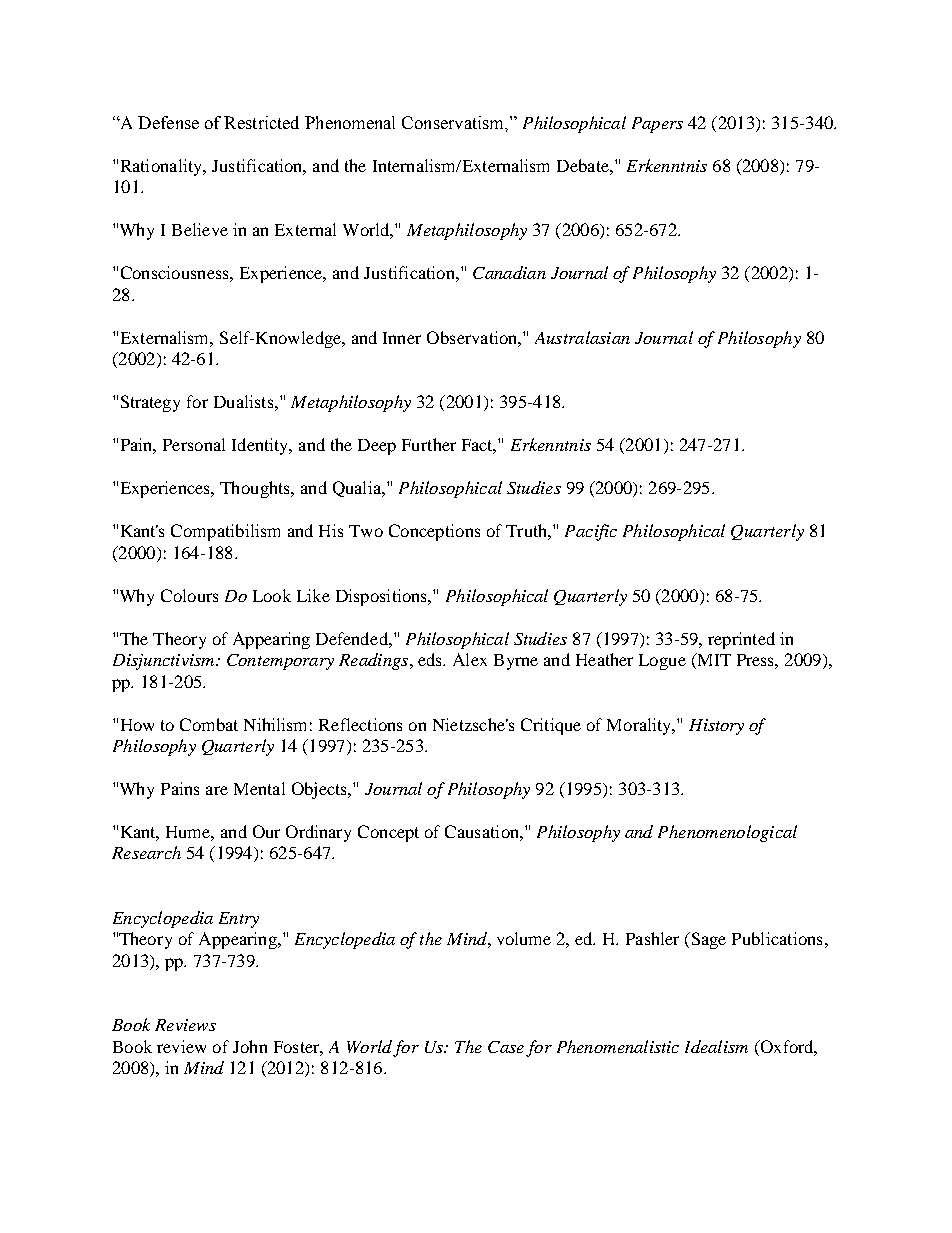  Describe the element at coordinates (479, 446) in the image. I see `Fact` at that location.
